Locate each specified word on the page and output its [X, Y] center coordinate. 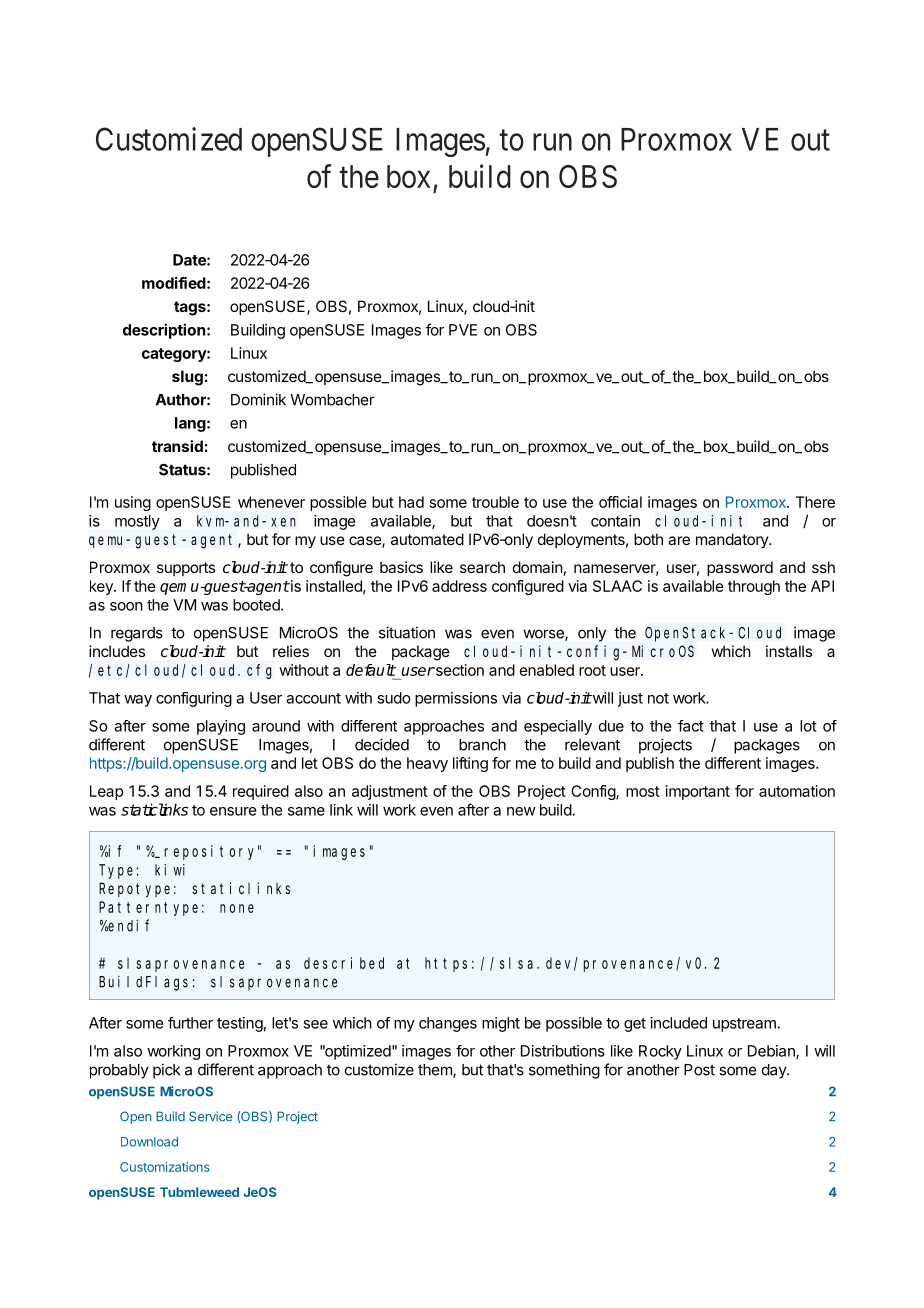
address [459, 586]
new [521, 811]
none [237, 908]
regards [137, 634]
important [698, 792]
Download [149, 1142]
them [436, 1071]
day [775, 1071]
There [815, 502]
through [754, 587]
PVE [463, 330]
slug [187, 378]
